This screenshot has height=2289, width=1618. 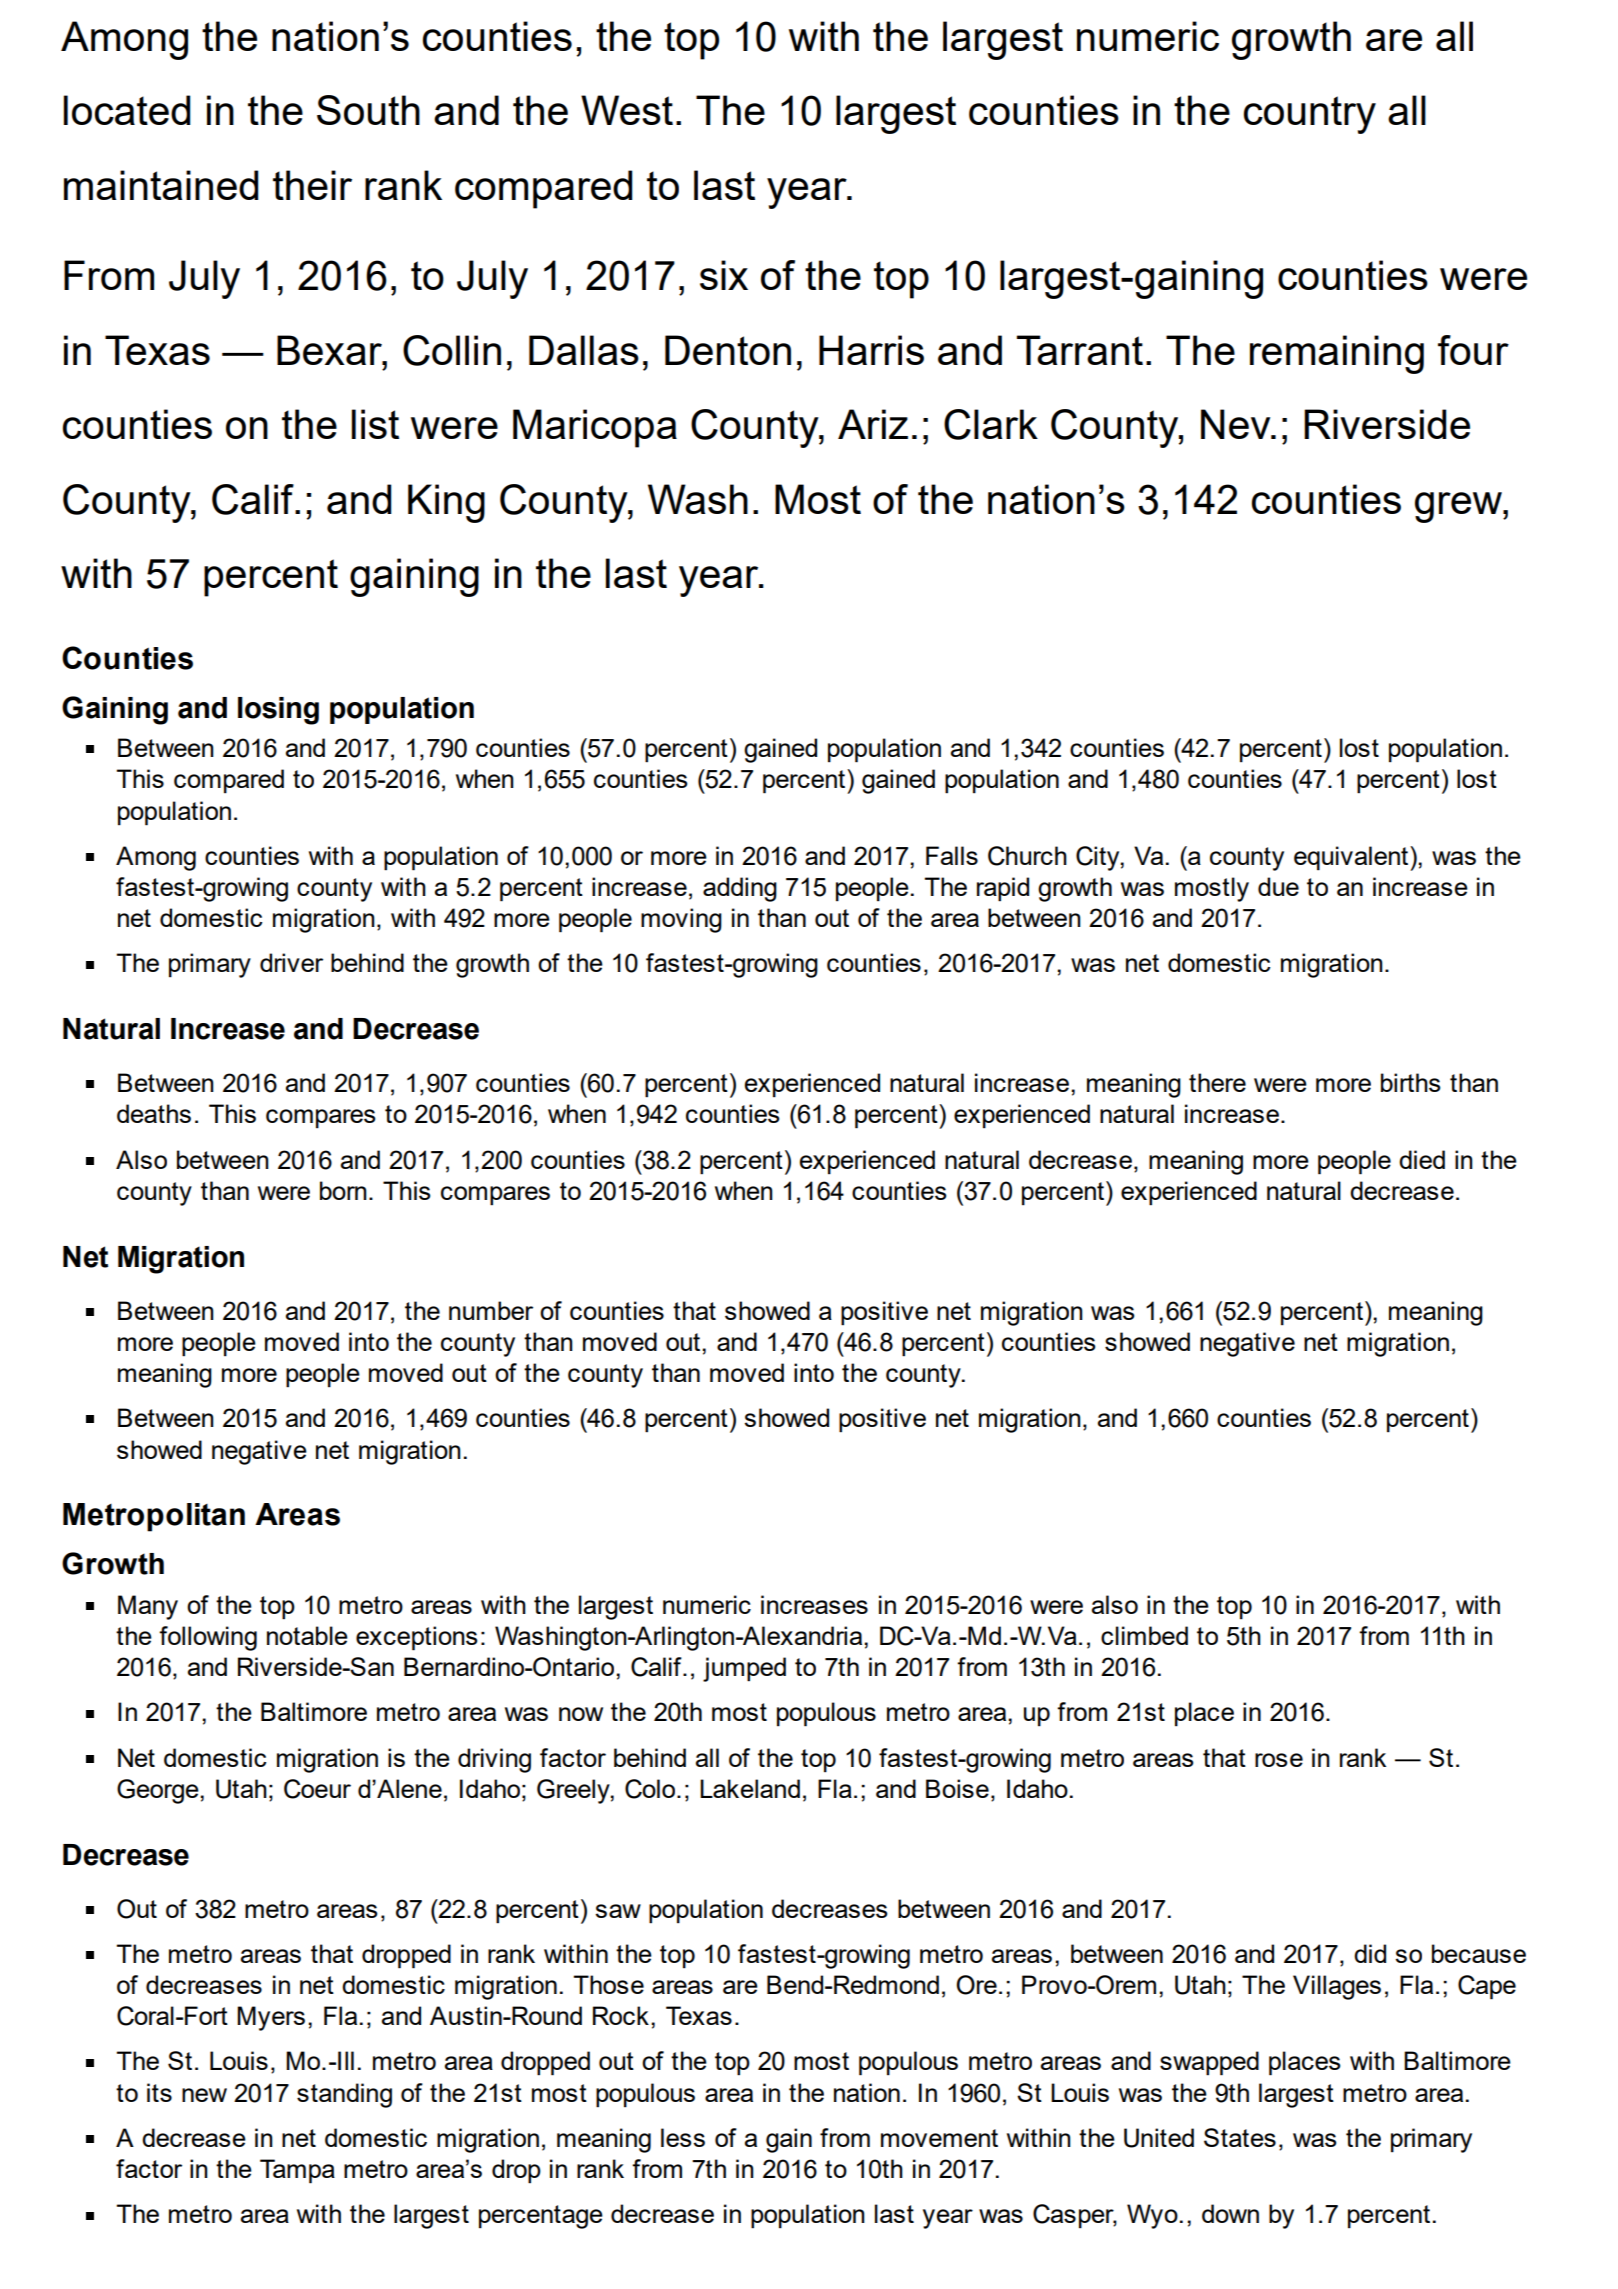 What do you see at coordinates (312, 185) in the screenshot?
I see `their` at bounding box center [312, 185].
